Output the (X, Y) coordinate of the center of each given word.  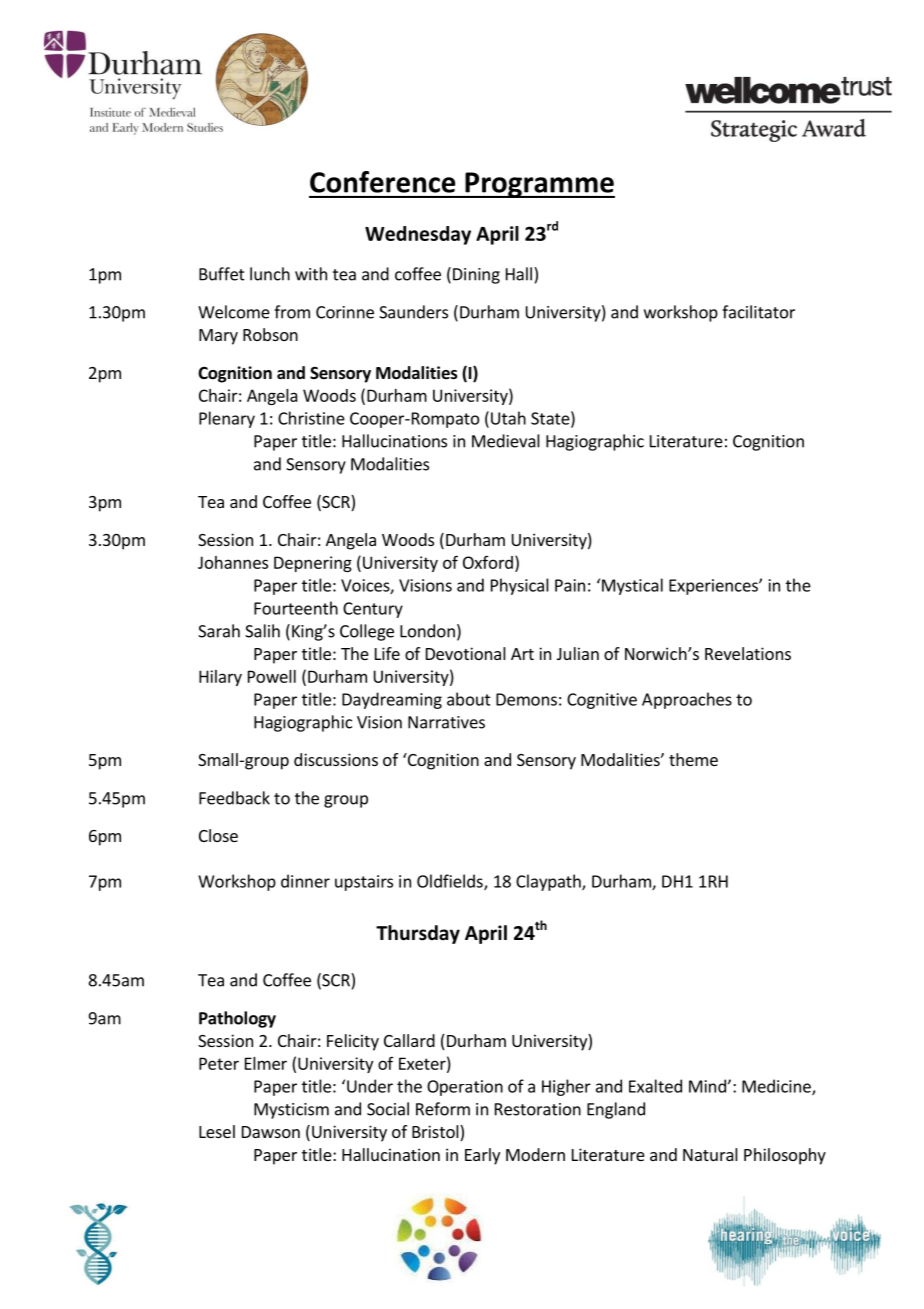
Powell (272, 676)
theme (693, 759)
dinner (305, 881)
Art (522, 654)
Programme (539, 185)
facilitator (758, 312)
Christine (311, 418)
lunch (270, 274)
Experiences (714, 587)
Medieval (506, 441)
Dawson (271, 1132)
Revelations (748, 653)
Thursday (418, 934)
